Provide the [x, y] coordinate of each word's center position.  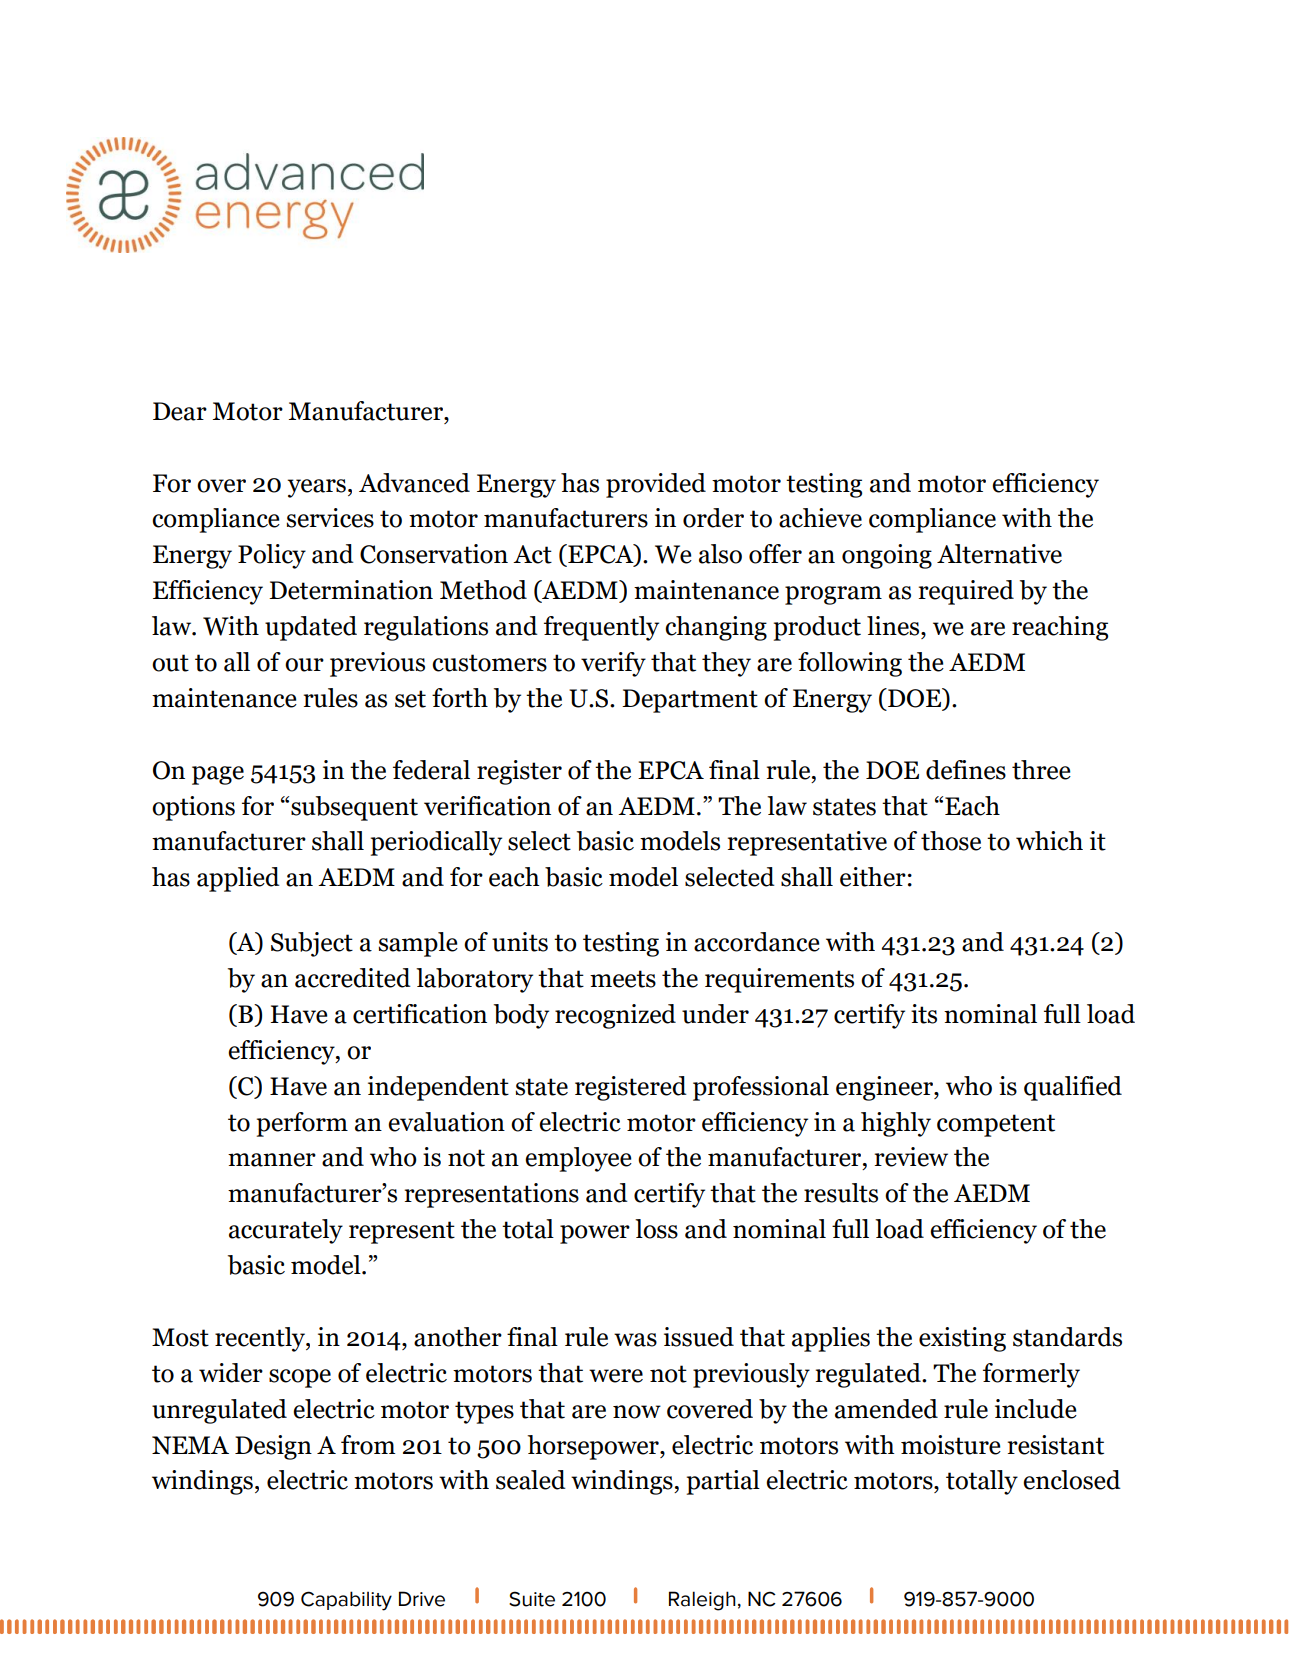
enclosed [1072, 1480]
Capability [346, 1601]
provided [656, 485]
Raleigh [702, 1601]
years [316, 488]
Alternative [999, 554]
